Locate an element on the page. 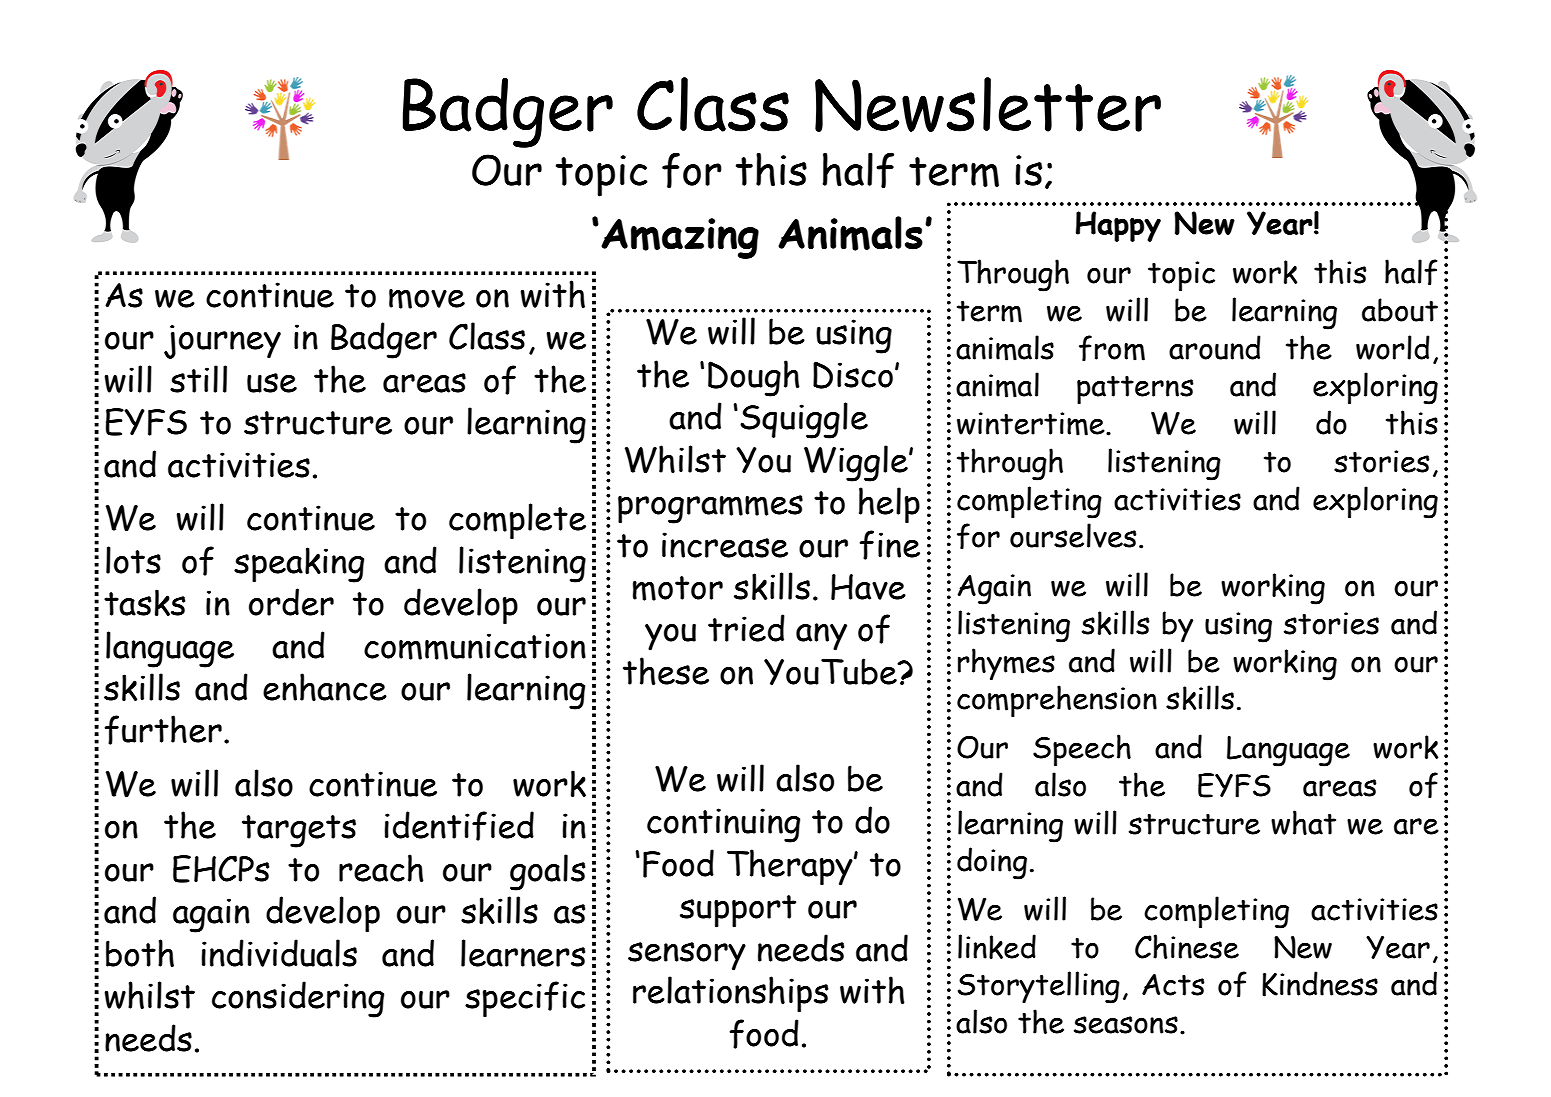  move is located at coordinates (427, 299).
